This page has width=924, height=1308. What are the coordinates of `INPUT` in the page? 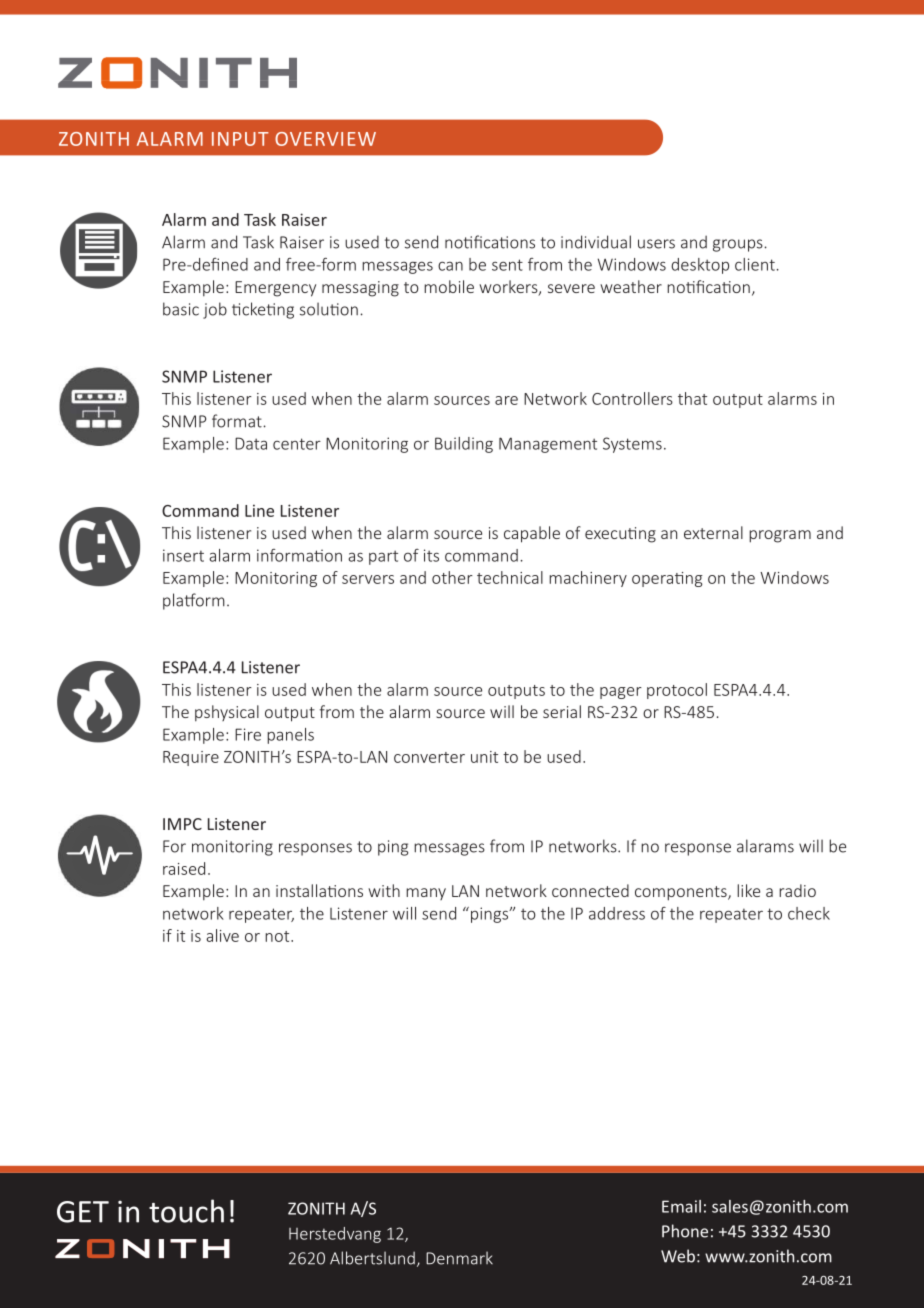 It's located at (240, 139).
